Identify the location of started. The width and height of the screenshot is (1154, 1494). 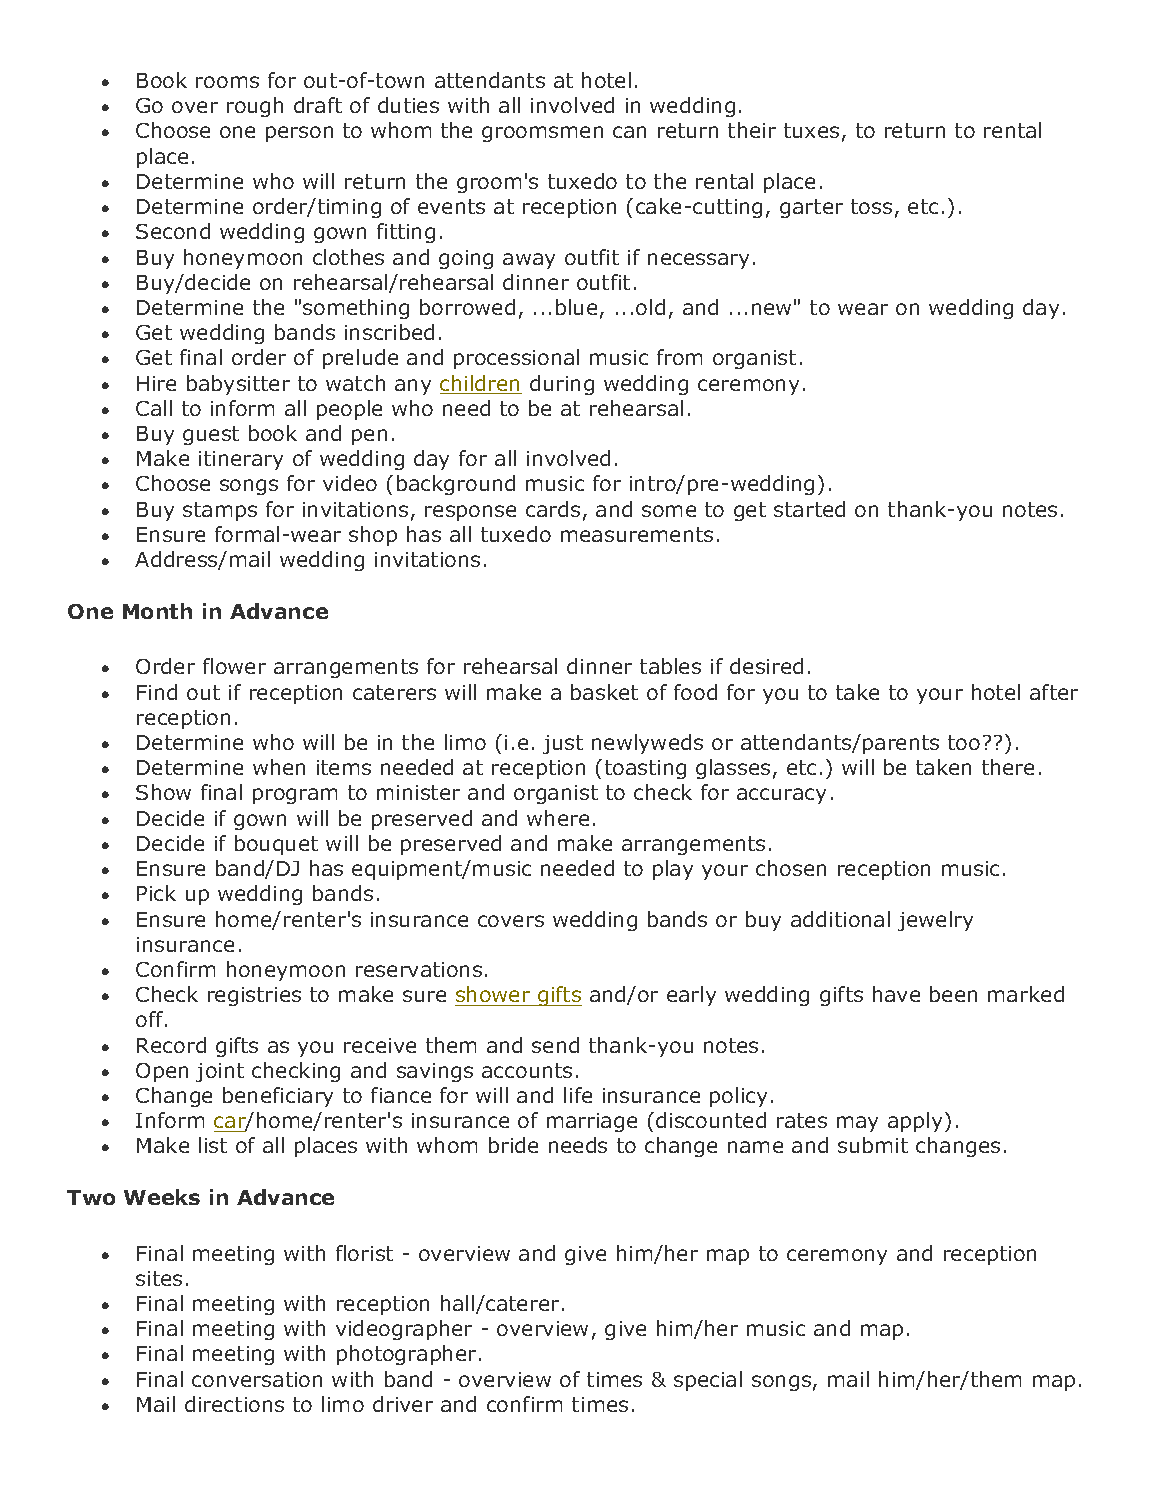
(809, 509).
